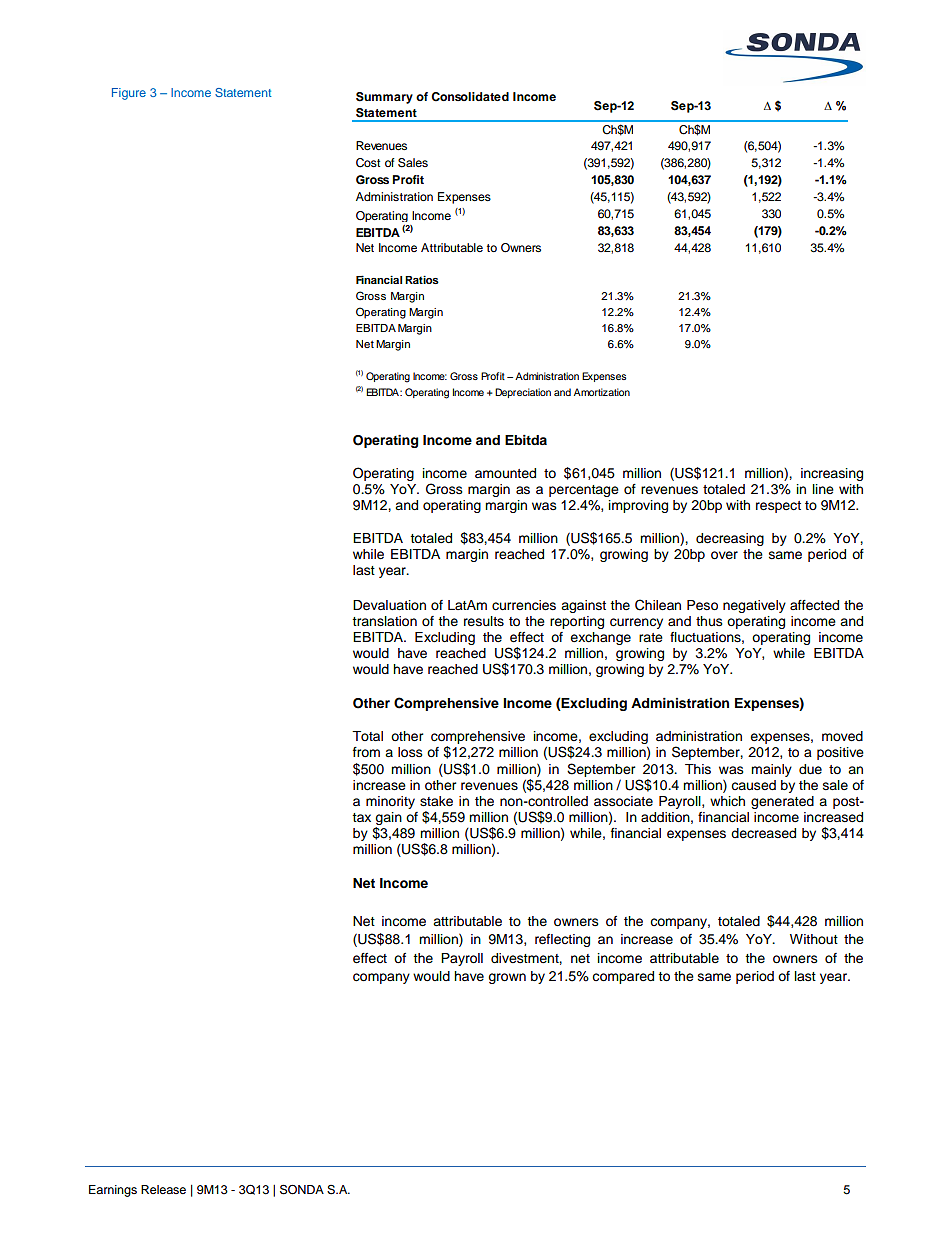 The height and width of the screenshot is (1233, 952). What do you see at coordinates (507, 978) in the screenshot?
I see `grown` at bounding box center [507, 978].
